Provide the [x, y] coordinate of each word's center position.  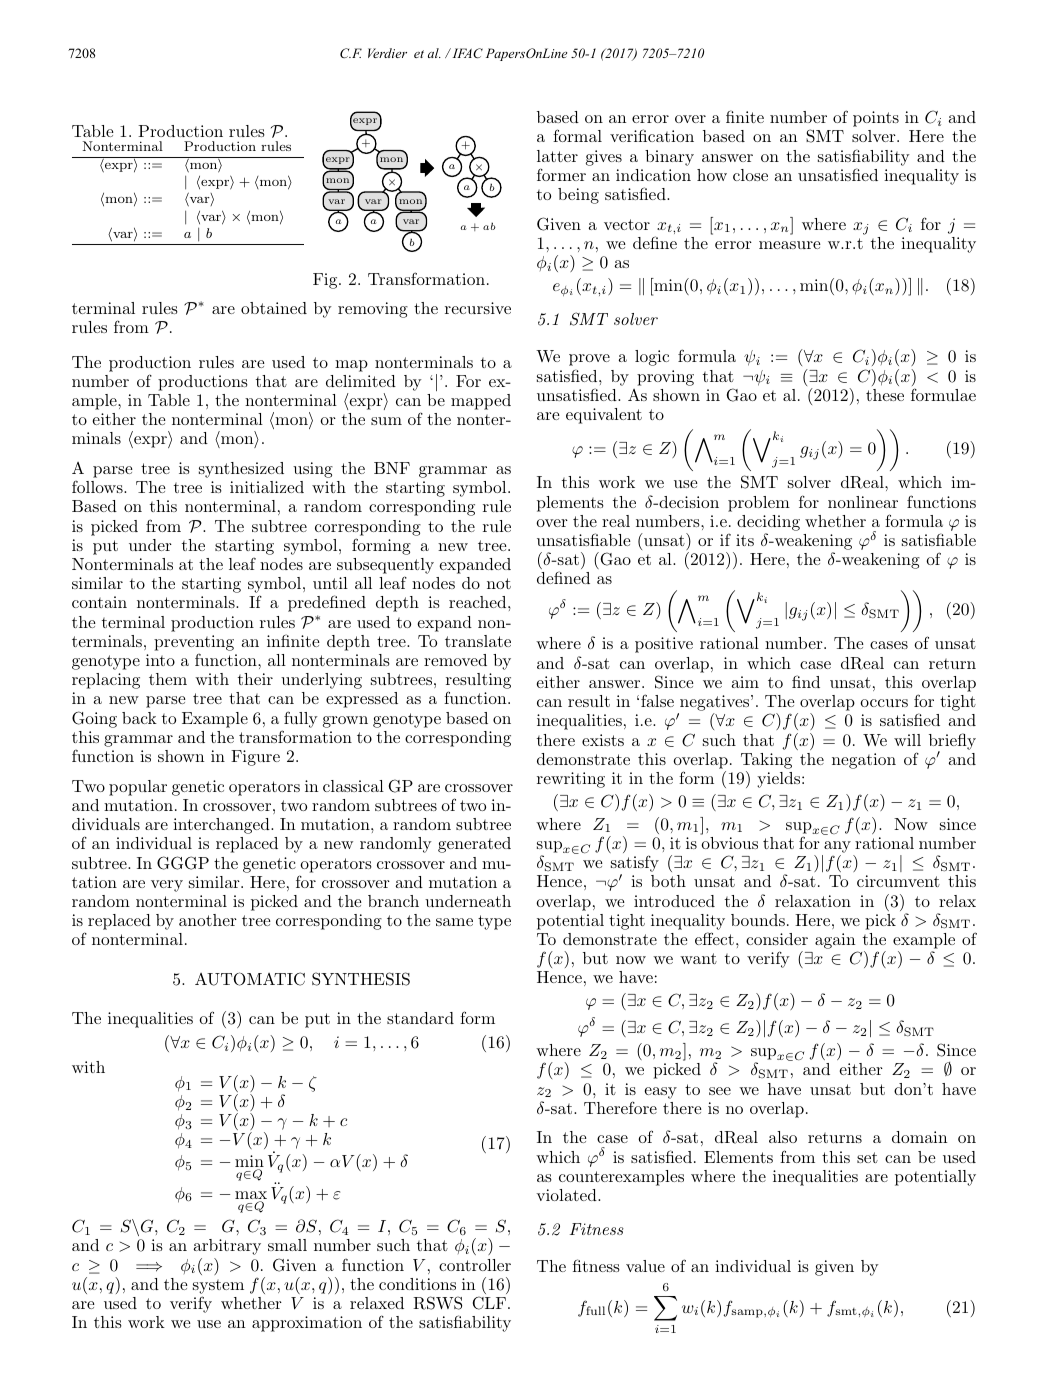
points [876, 119]
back [139, 718]
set [867, 1157]
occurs [884, 703]
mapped [481, 402]
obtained [274, 308]
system [218, 1286]
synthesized [241, 470]
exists [603, 740]
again [836, 942]
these [885, 395]
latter [557, 156]
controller [475, 1265]
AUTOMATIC [250, 979]
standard [420, 1018]
